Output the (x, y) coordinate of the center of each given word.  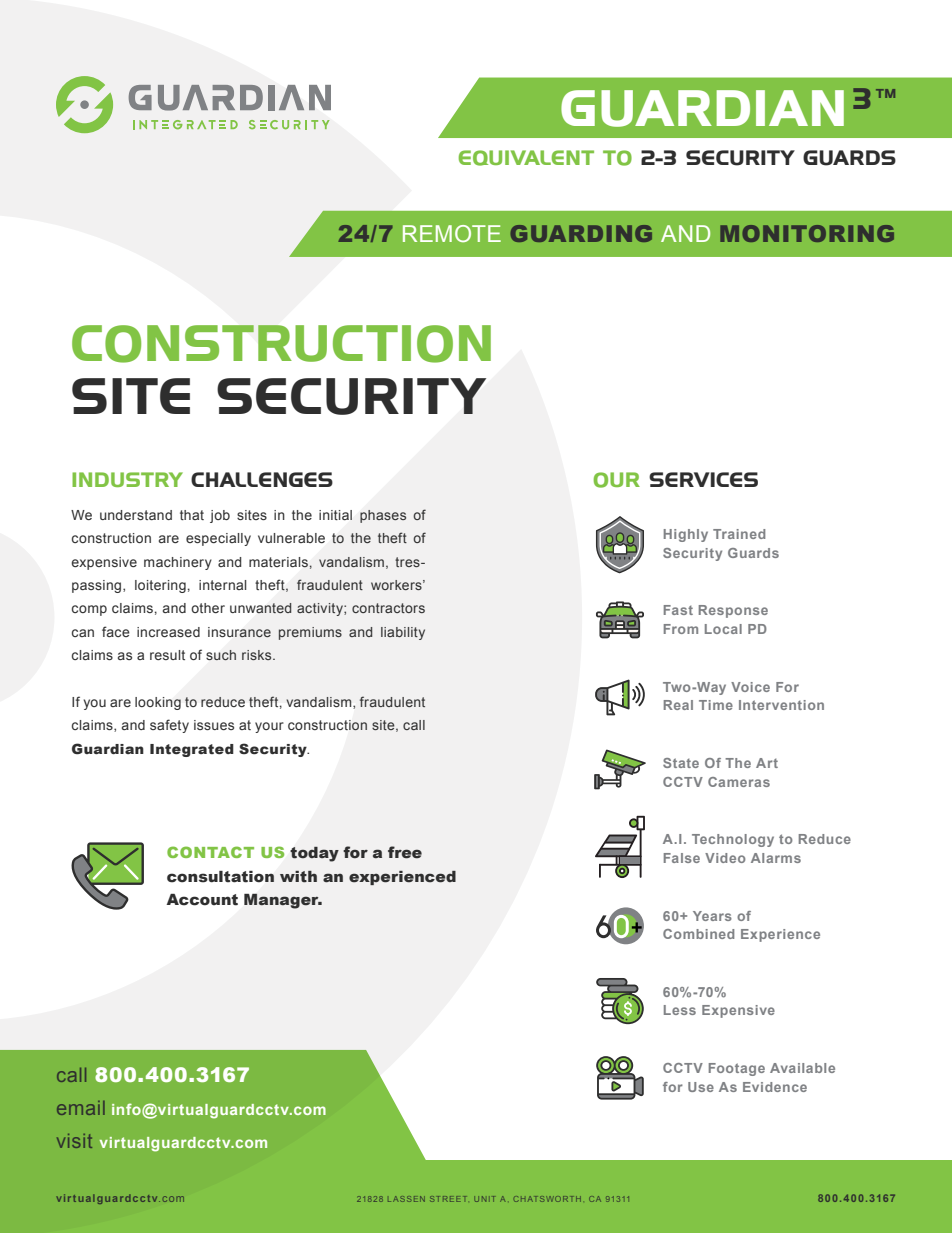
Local (723, 629)
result (167, 655)
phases (383, 516)
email (81, 1108)
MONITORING (807, 233)
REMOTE (452, 233)
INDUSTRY (127, 479)
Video (725, 858)
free (405, 852)
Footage (737, 1069)
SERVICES (703, 479)
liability (403, 633)
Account (202, 900)
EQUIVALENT (526, 158)
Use (701, 1087)
